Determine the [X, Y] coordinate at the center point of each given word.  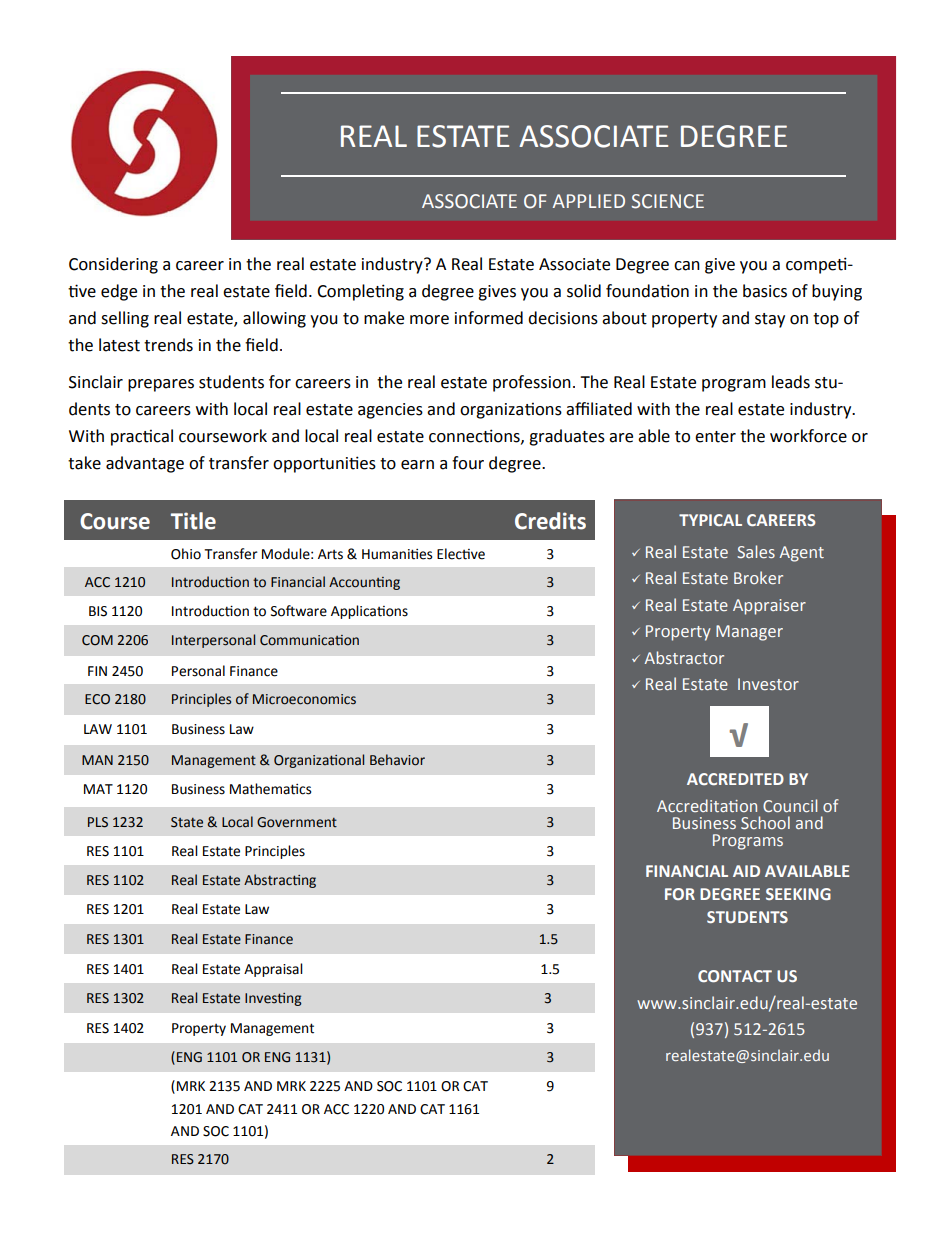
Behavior [397, 760]
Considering [113, 265]
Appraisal [273, 970]
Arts [330, 554]
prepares [161, 385]
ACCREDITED [735, 779]
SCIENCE [668, 201]
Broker [758, 577]
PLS [98, 822]
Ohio [186, 554]
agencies [390, 411]
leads [791, 382]
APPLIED [589, 201]
